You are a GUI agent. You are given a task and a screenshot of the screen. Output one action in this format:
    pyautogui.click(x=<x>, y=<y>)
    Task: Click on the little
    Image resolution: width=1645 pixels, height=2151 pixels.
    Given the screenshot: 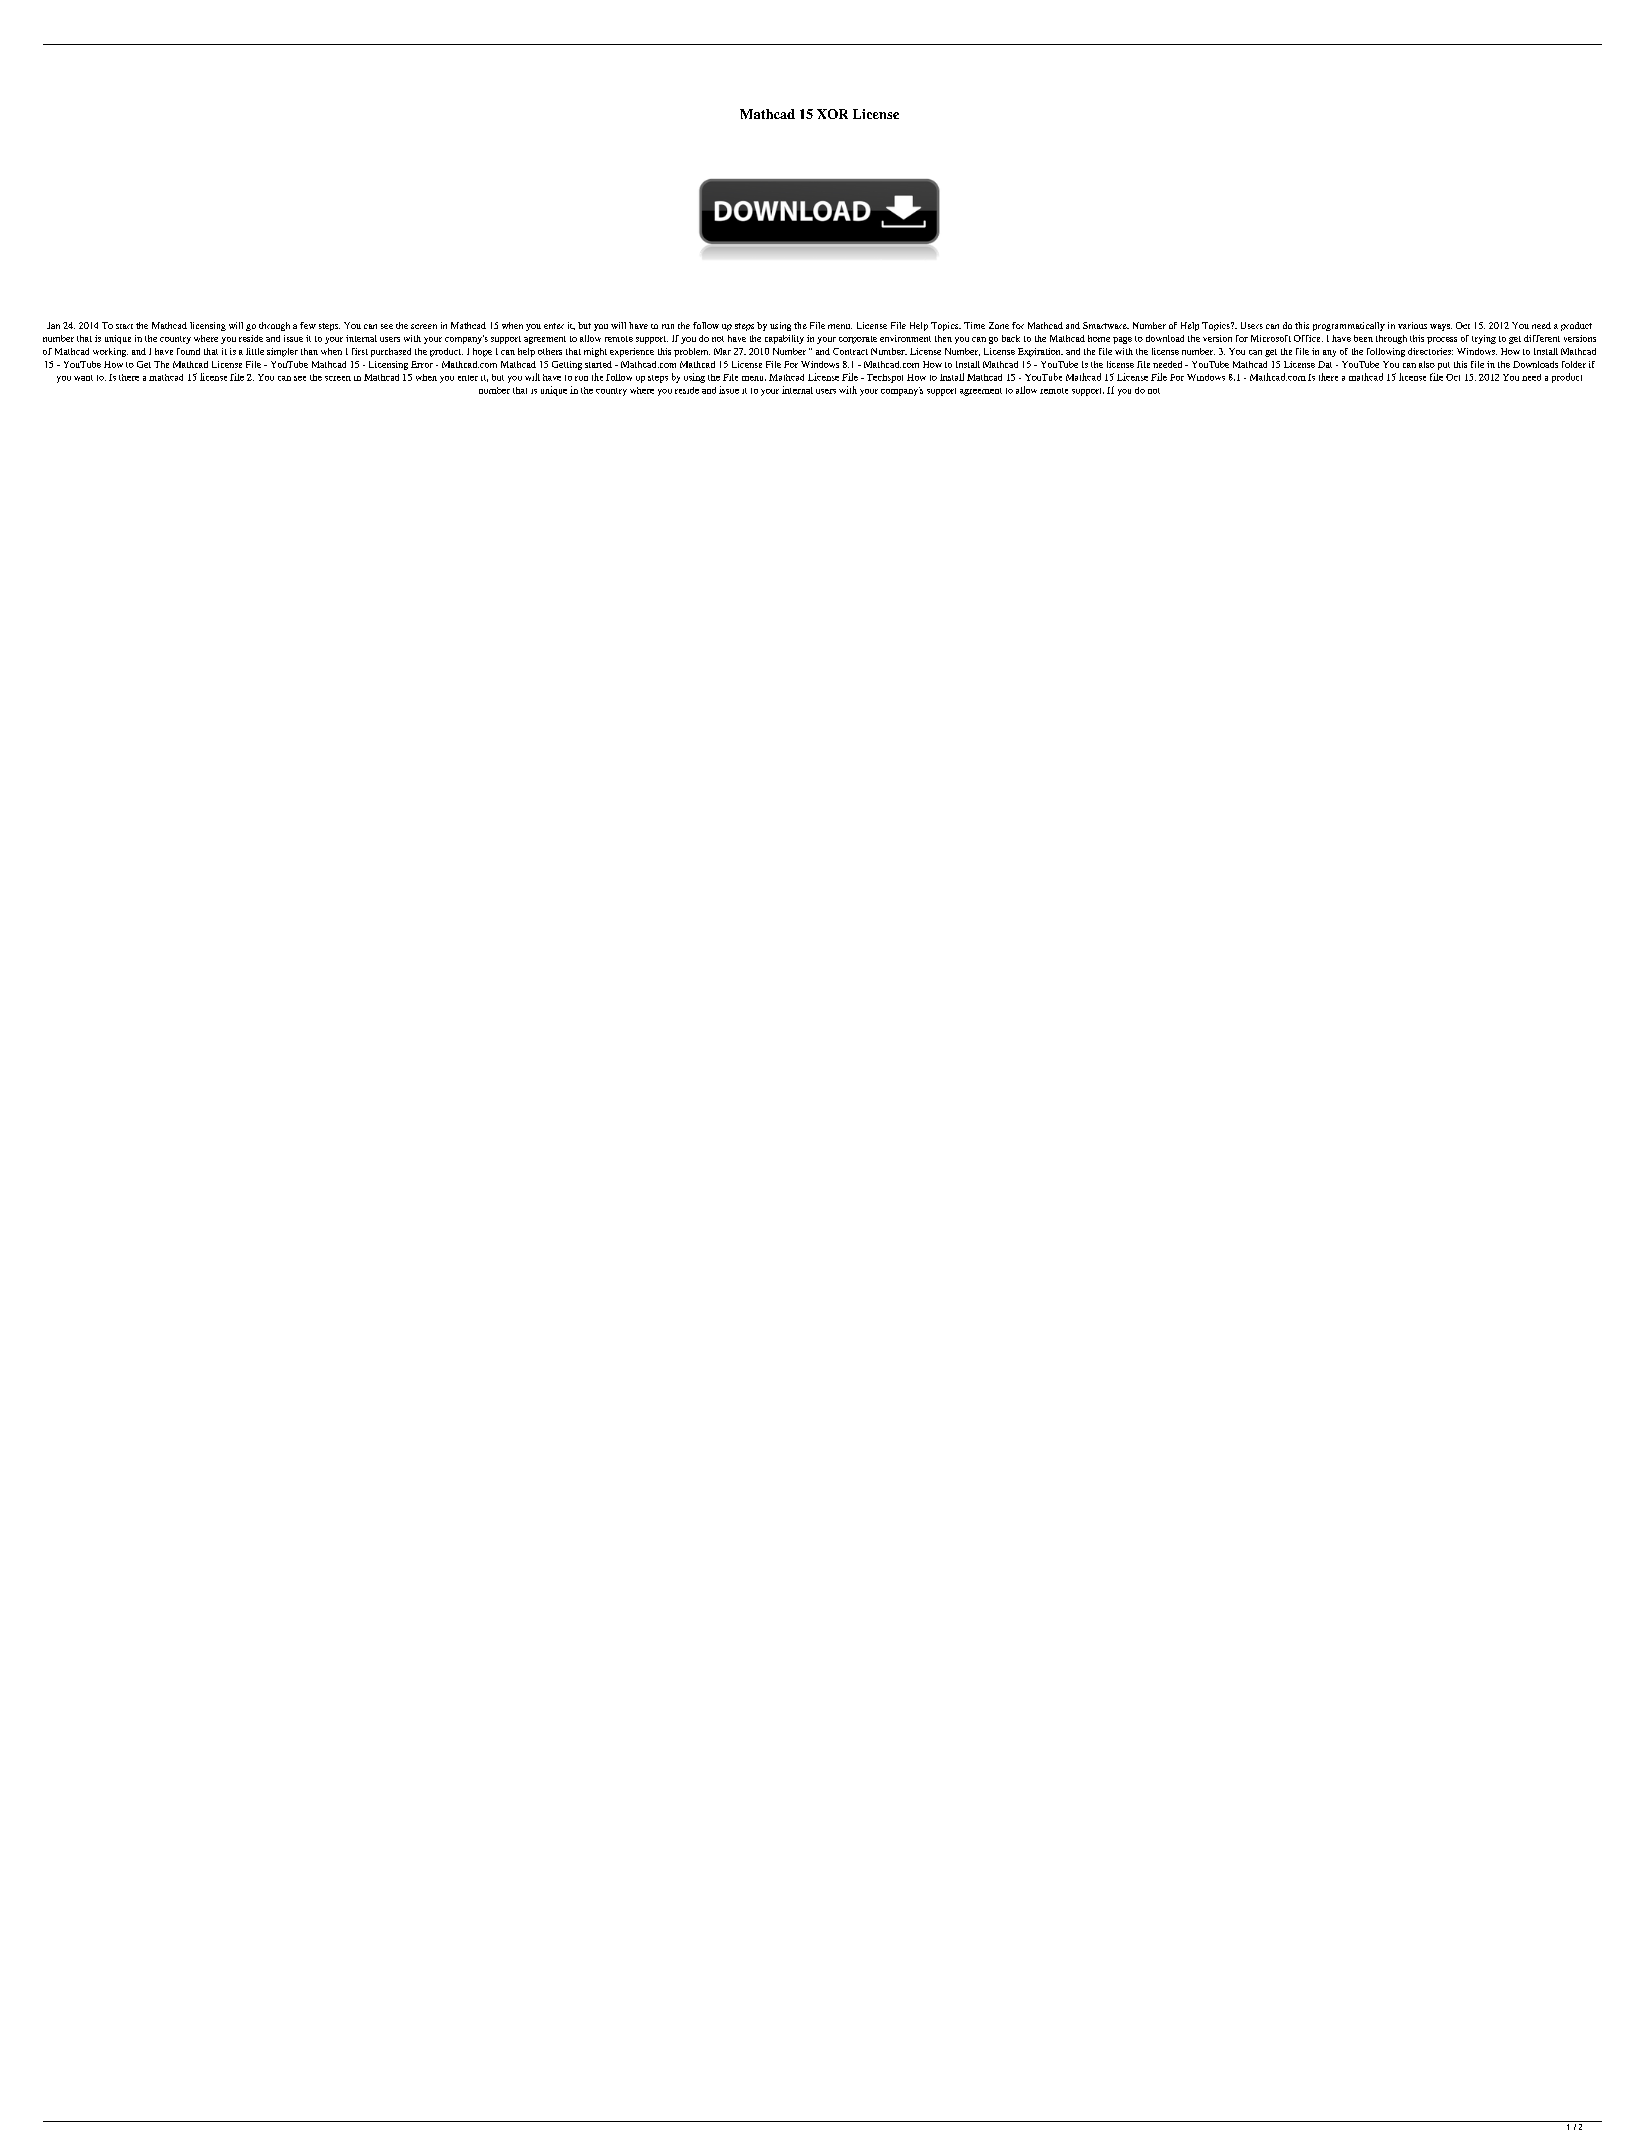 What is the action you would take?
    pyautogui.click(x=255, y=351)
